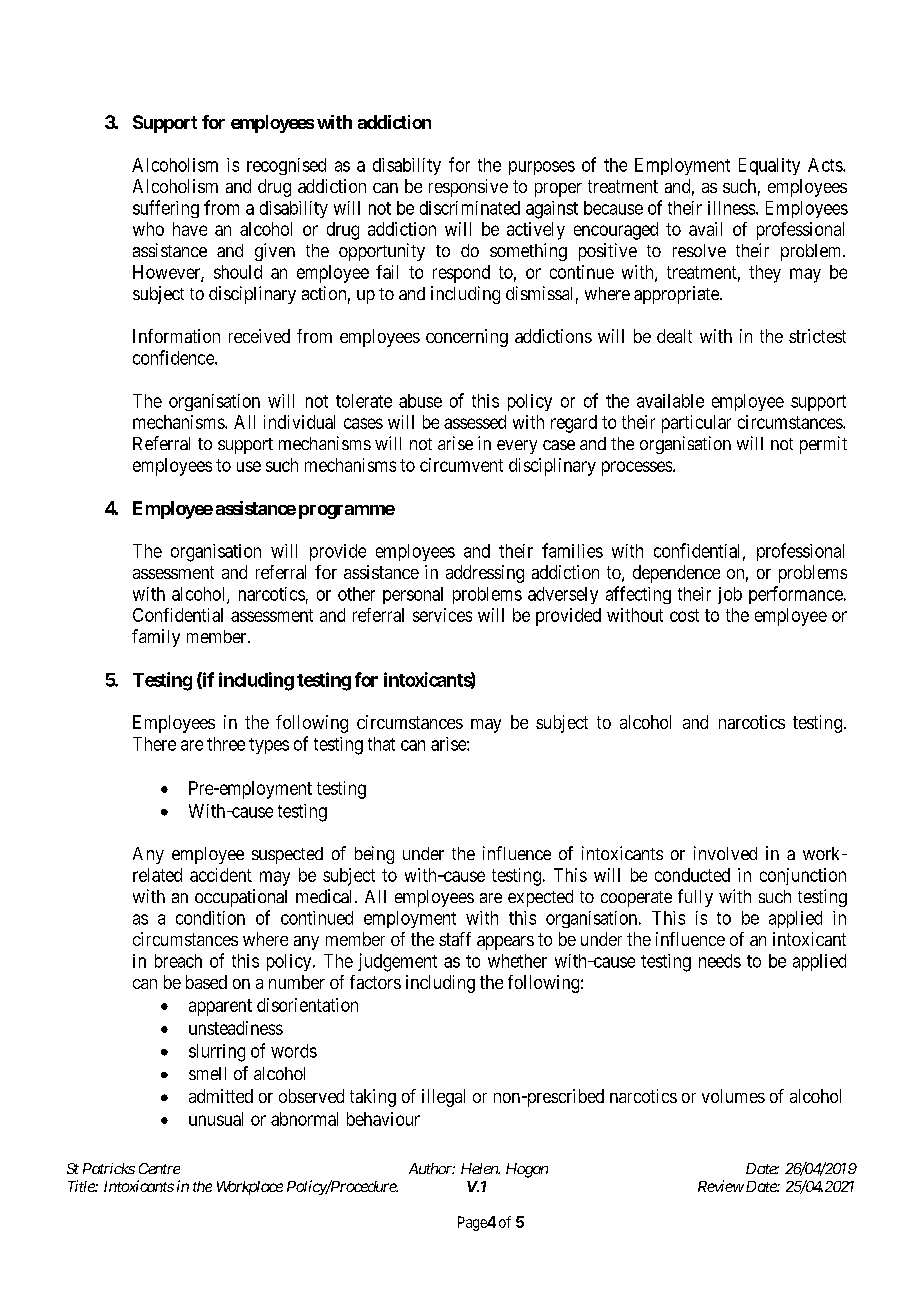  Describe the element at coordinates (154, 744) in the screenshot. I see `There` at that location.
